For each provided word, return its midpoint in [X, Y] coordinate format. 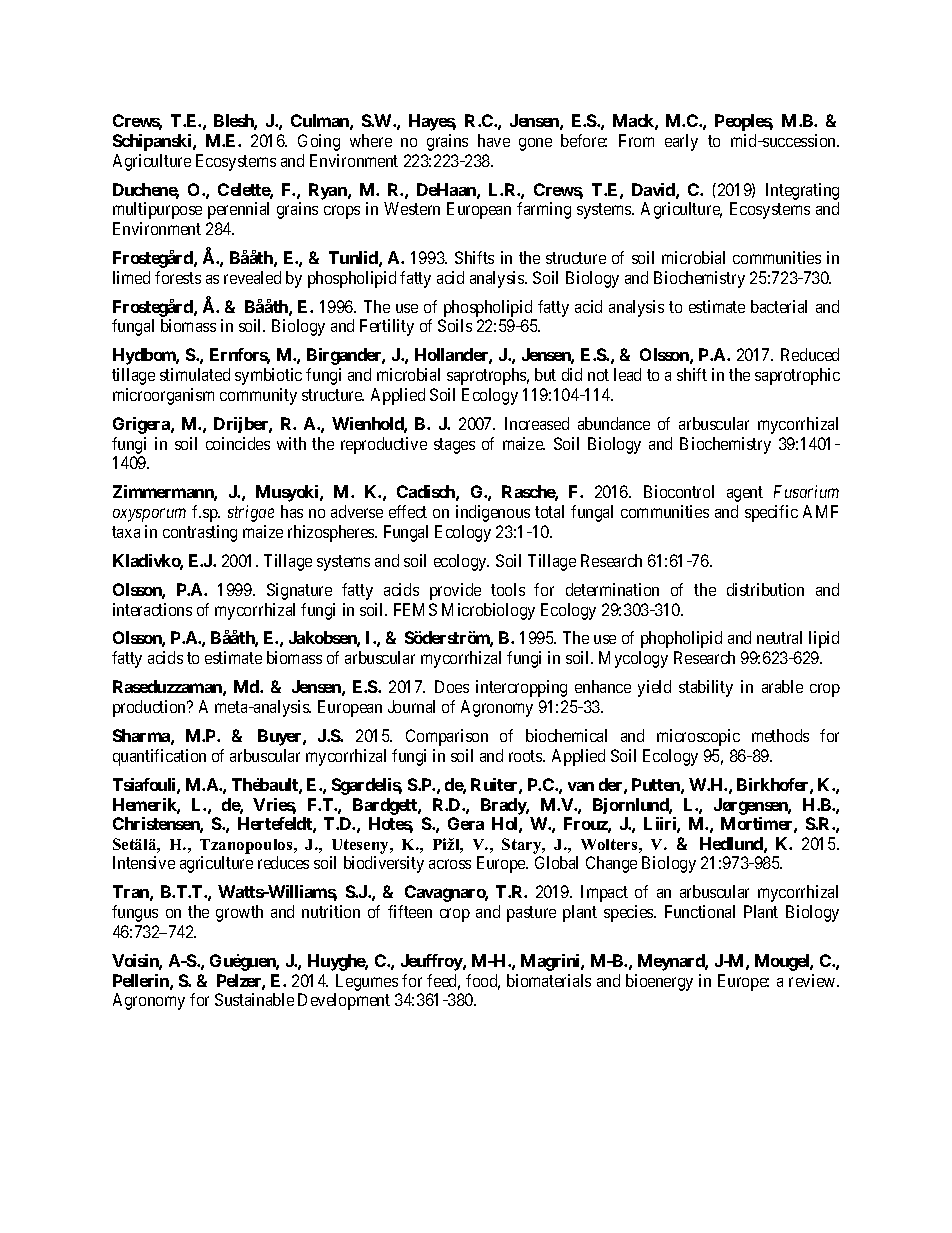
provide [455, 591]
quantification [159, 757]
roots [526, 756]
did [572, 374]
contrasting [200, 533]
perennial [238, 210]
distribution [765, 589]
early [681, 142]
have [494, 140]
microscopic [698, 737]
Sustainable [254, 999]
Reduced [810, 354]
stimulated [195, 374]
